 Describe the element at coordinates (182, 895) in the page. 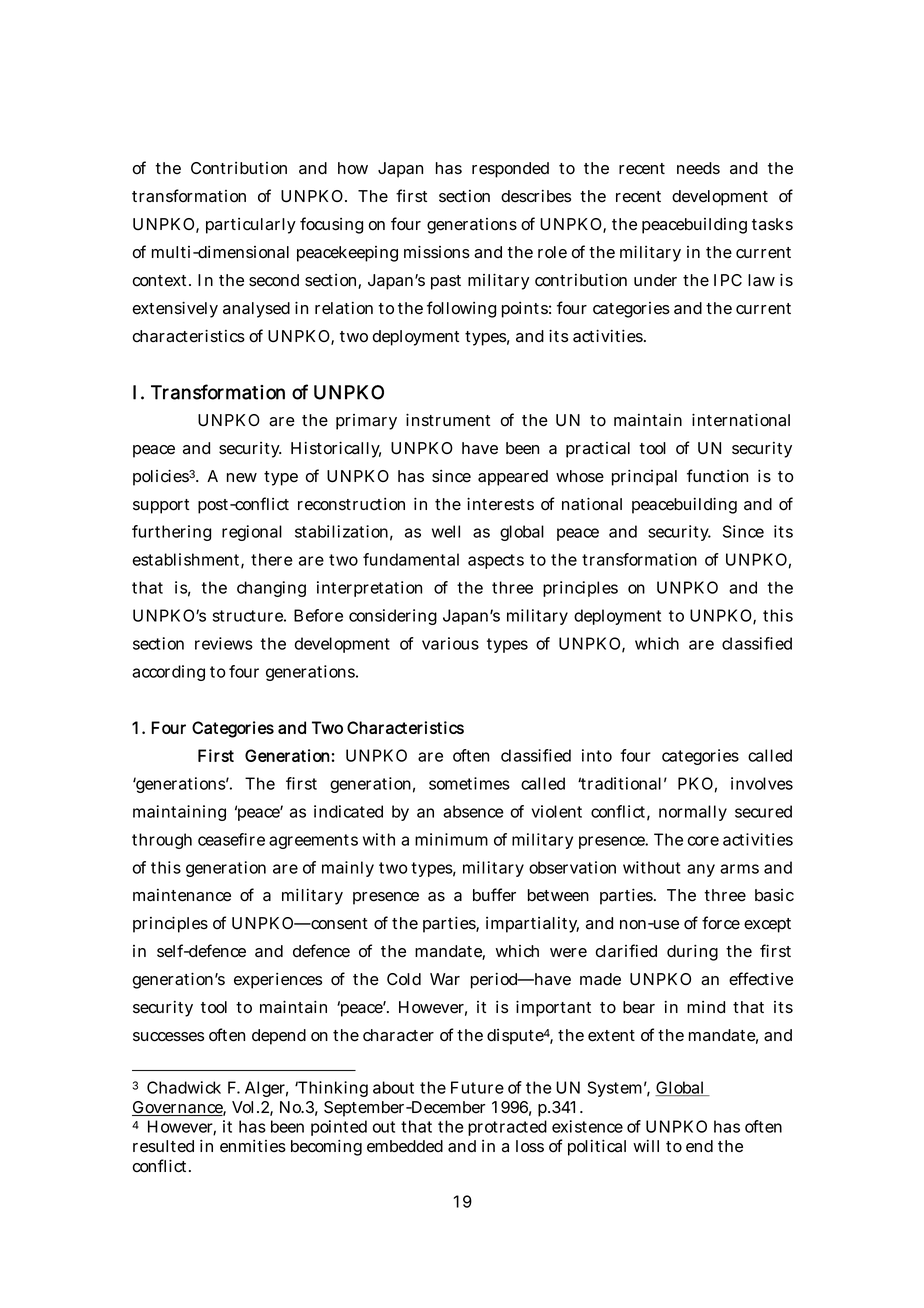

I see `maintenance` at that location.
